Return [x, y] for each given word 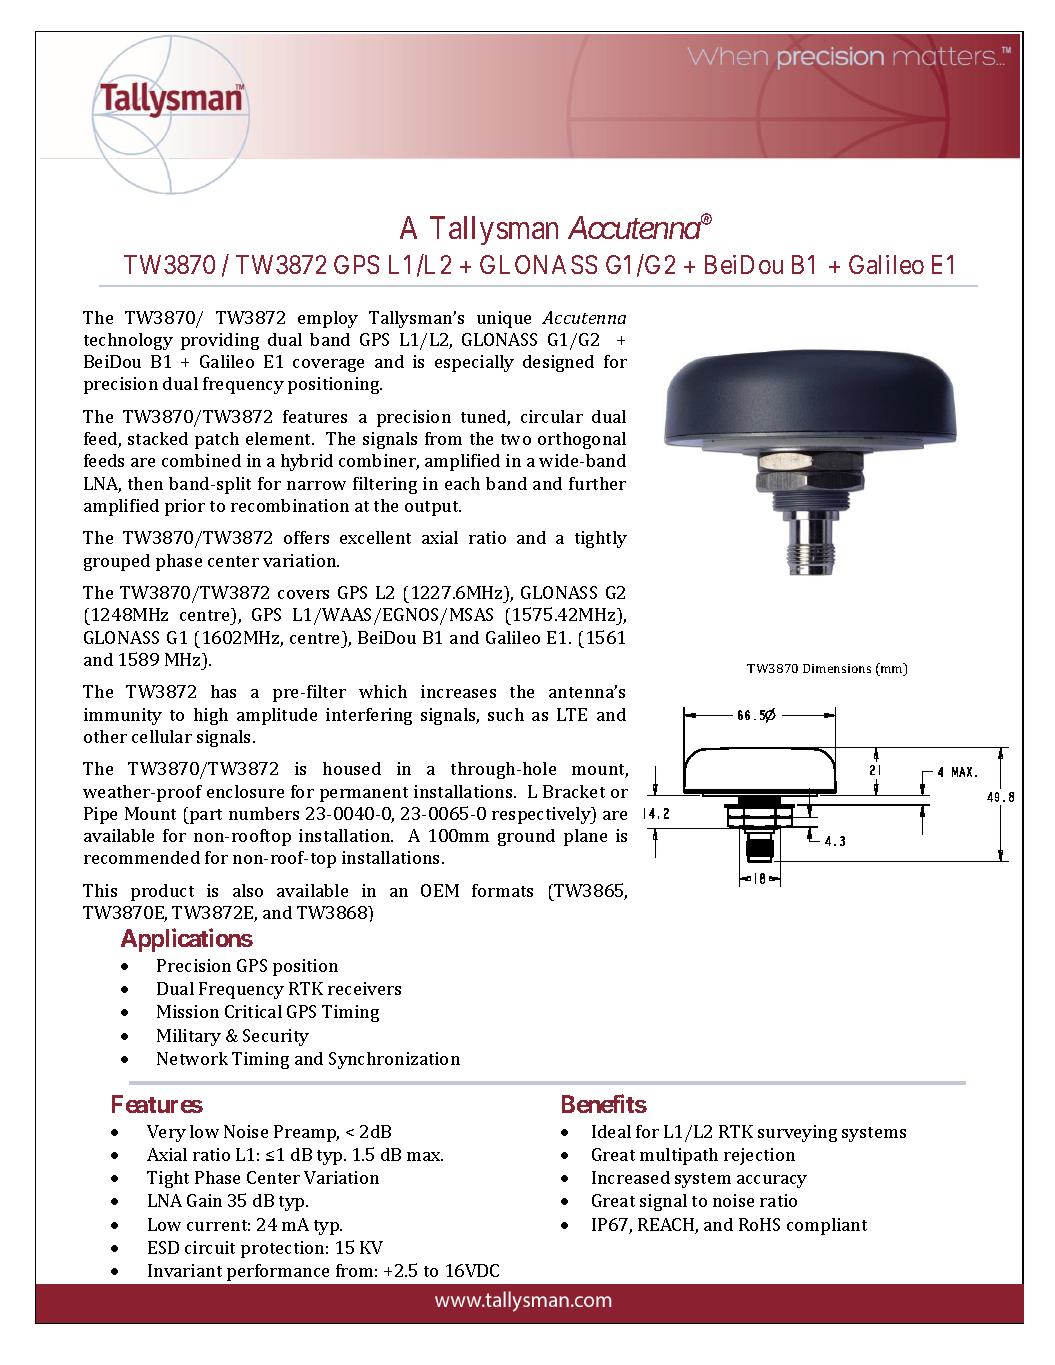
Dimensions [837, 668]
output [433, 508]
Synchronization [394, 1060]
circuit [210, 1247]
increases [458, 691]
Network [192, 1058]
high [211, 716]
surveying [797, 1133]
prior [185, 507]
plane [585, 837]
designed [558, 363]
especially [474, 363]
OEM [440, 890]
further [597, 483]
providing [220, 341]
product [162, 892]
